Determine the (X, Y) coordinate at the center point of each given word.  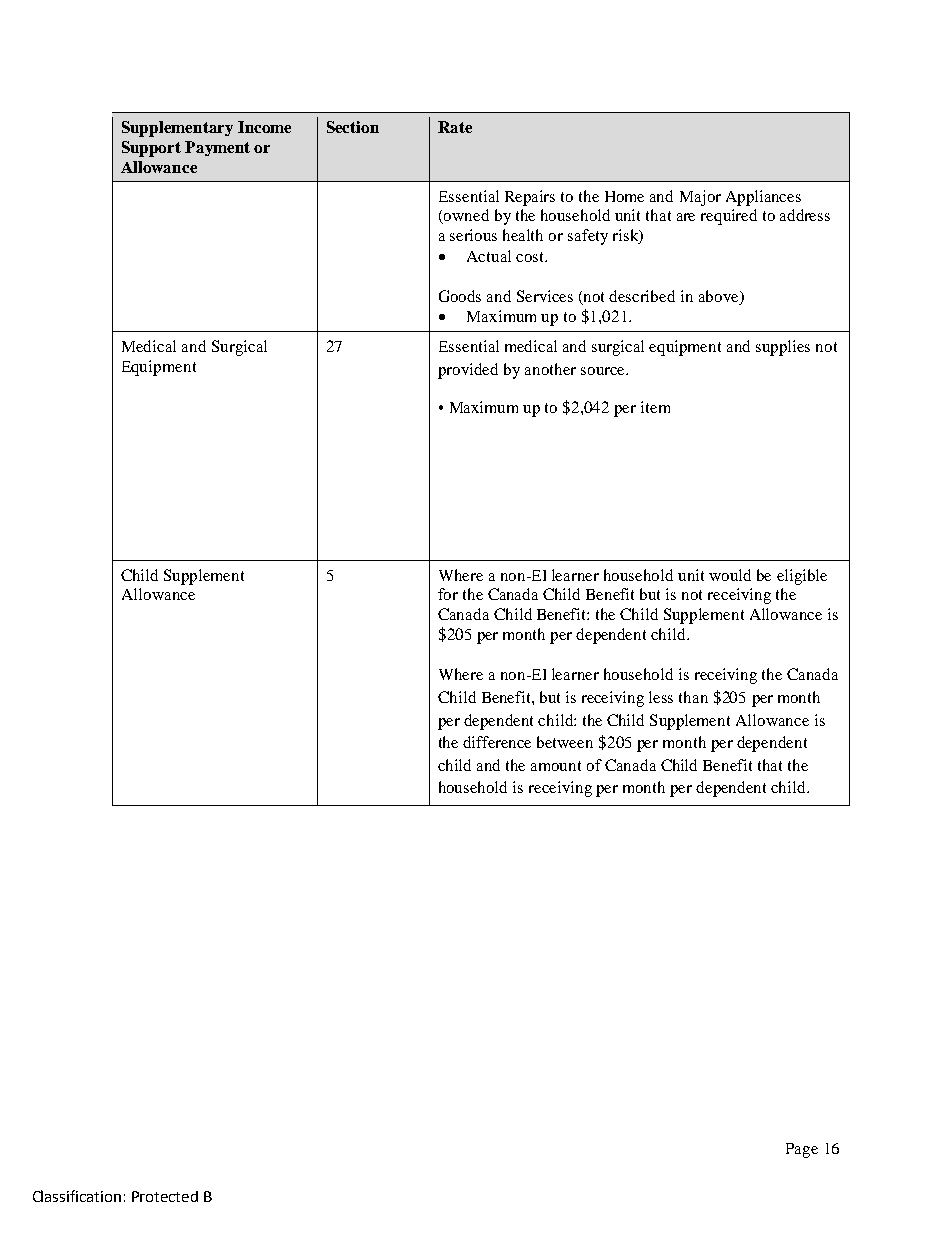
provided (468, 371)
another (550, 369)
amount (556, 766)
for (448, 594)
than (693, 697)
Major (700, 198)
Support (151, 149)
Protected (165, 1196)
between (565, 742)
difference (497, 742)
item (655, 407)
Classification (77, 1196)
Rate (455, 127)
